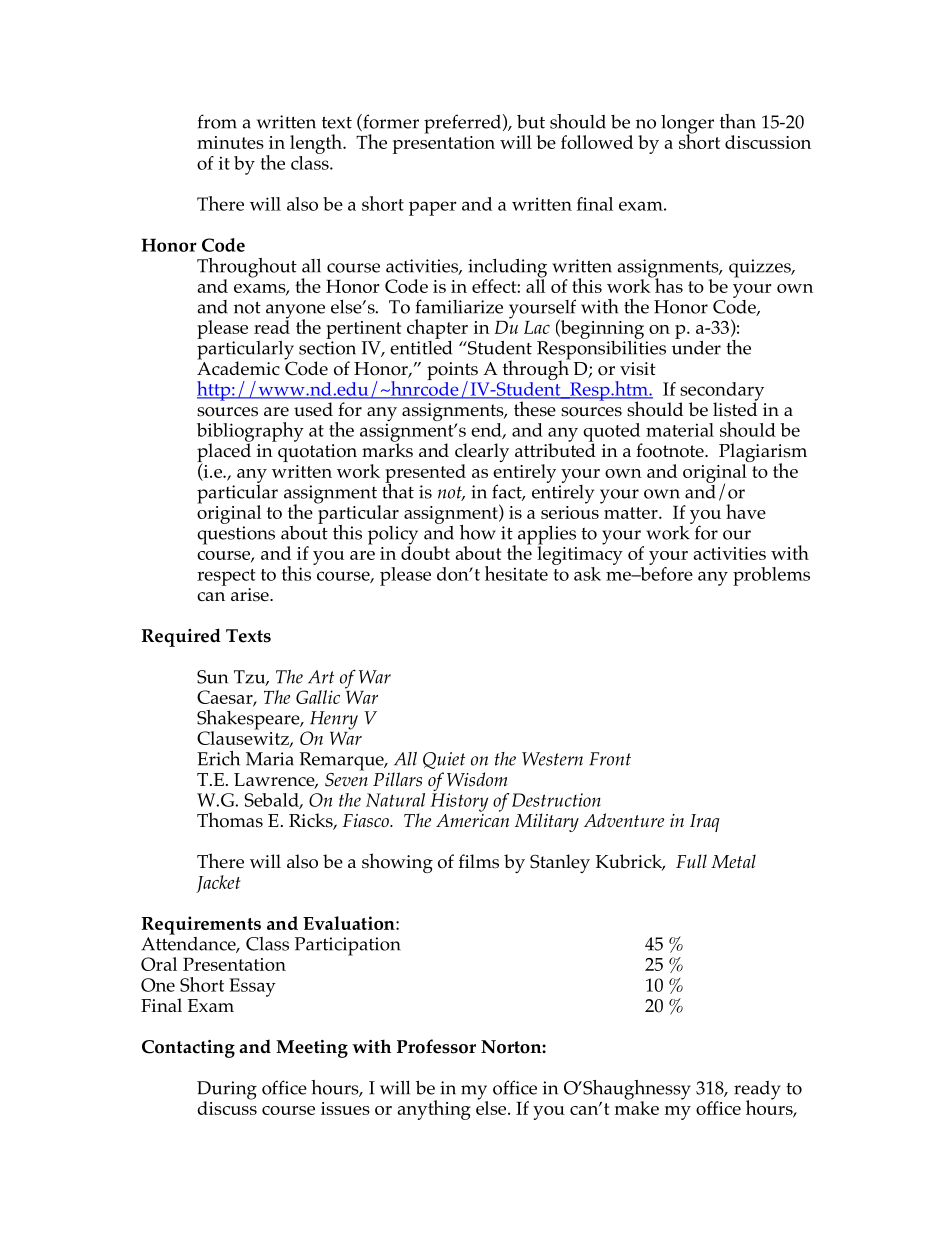  Describe the element at coordinates (444, 760) in the screenshot. I see `Quiet` at that location.
